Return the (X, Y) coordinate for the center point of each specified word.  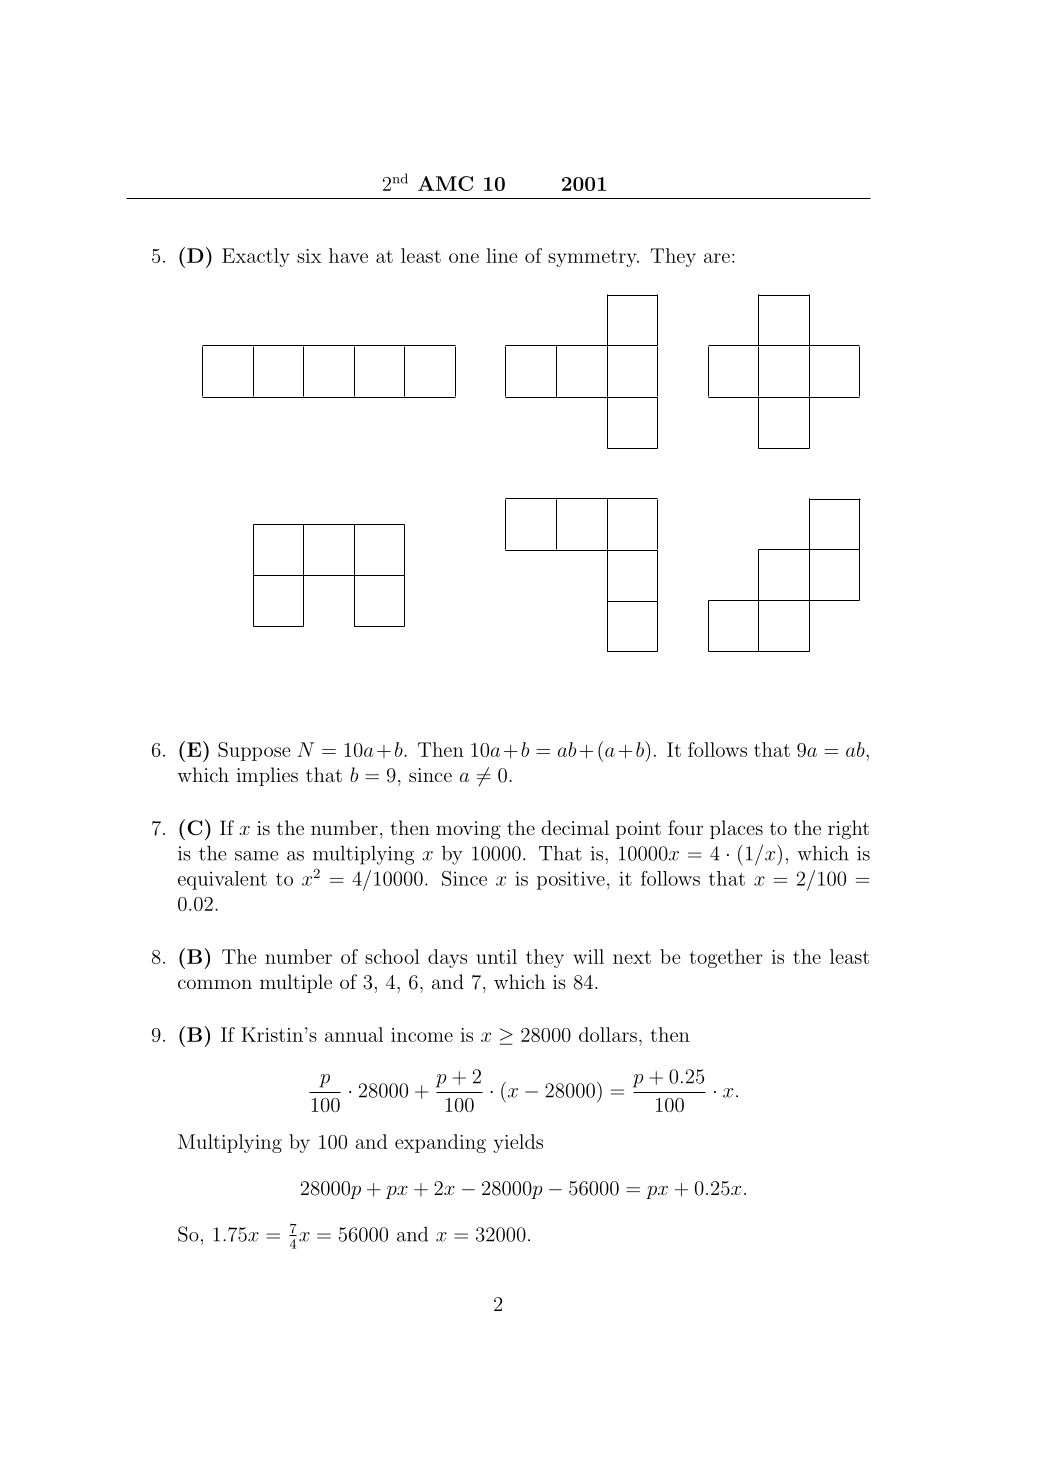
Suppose (254, 751)
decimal (575, 827)
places (736, 829)
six (309, 256)
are (717, 258)
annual (354, 1034)
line (502, 255)
